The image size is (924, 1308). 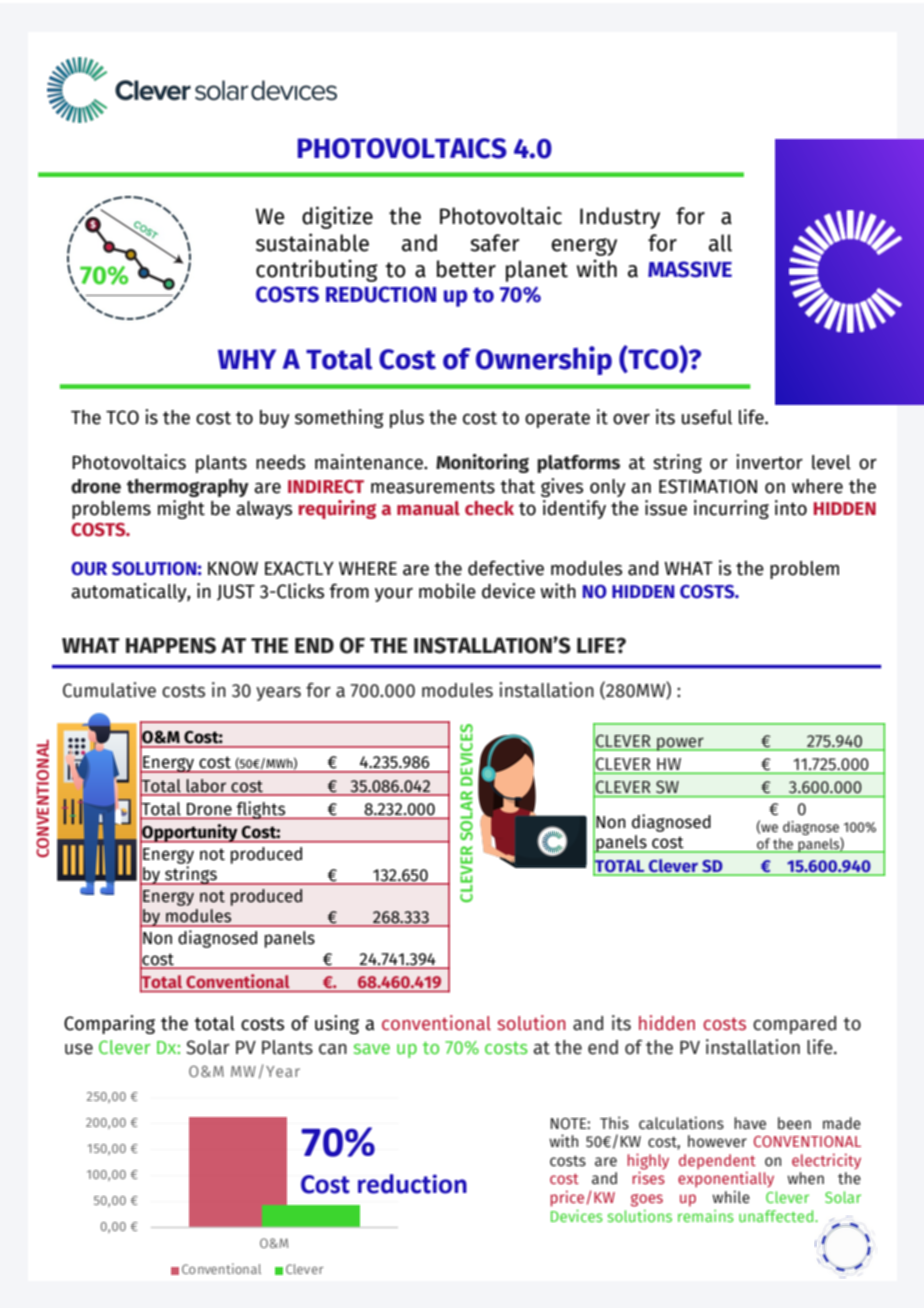 I want to click on MASSIVE, so click(x=690, y=269).
